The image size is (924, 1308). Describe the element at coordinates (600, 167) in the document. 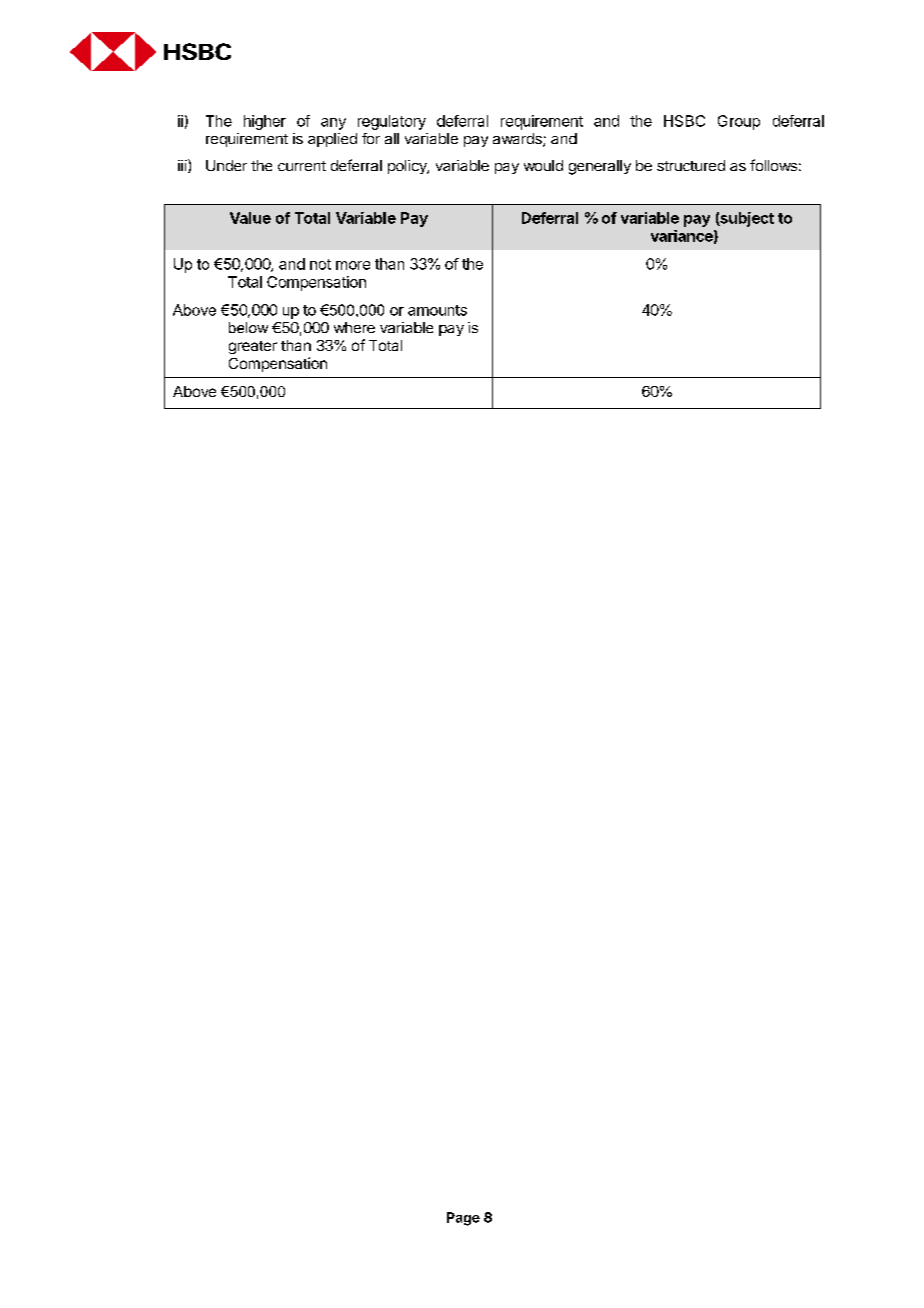

I see `generally` at that location.
